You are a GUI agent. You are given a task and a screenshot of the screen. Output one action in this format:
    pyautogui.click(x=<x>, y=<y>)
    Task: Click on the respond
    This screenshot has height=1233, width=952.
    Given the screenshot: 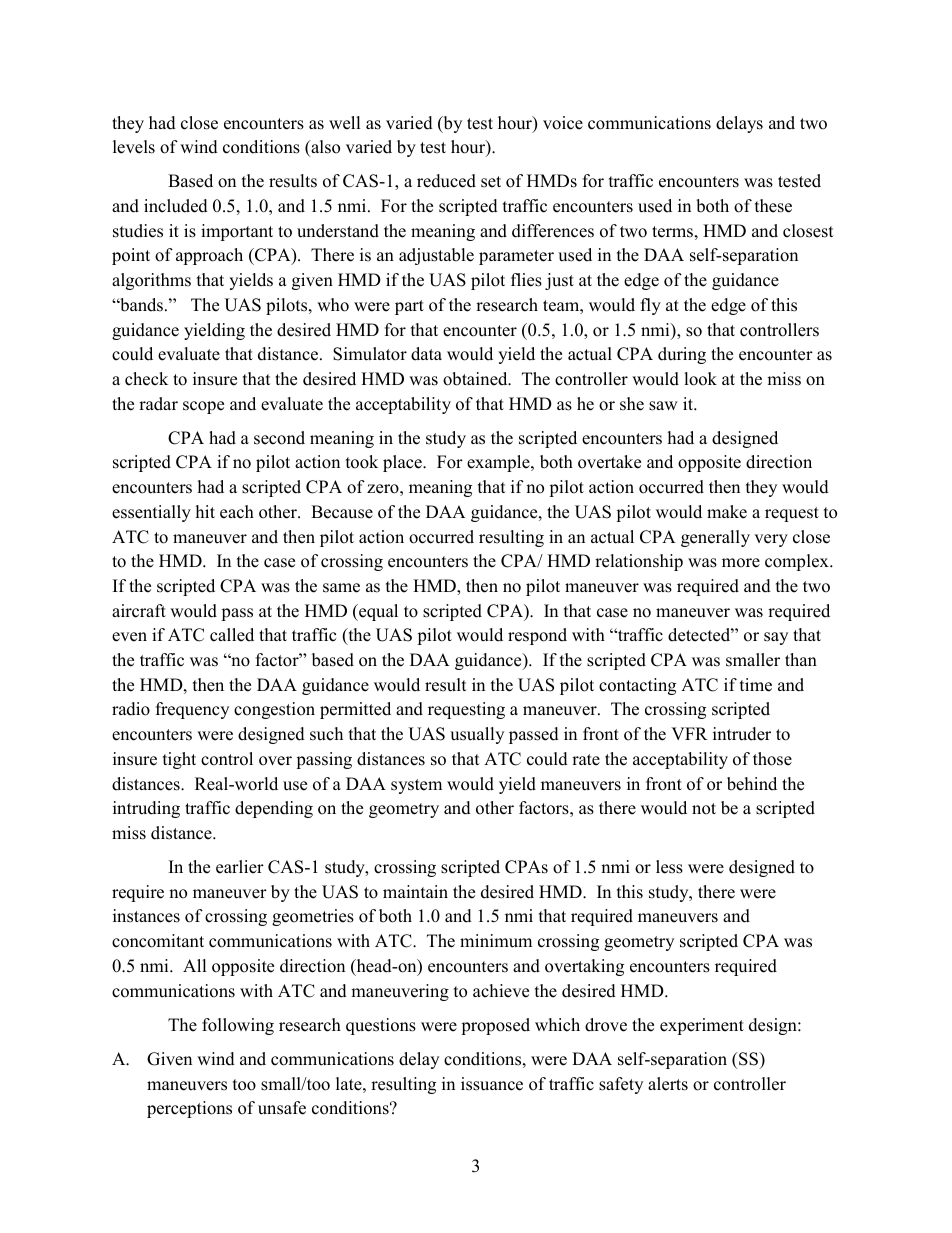 What is the action you would take?
    pyautogui.click(x=537, y=636)
